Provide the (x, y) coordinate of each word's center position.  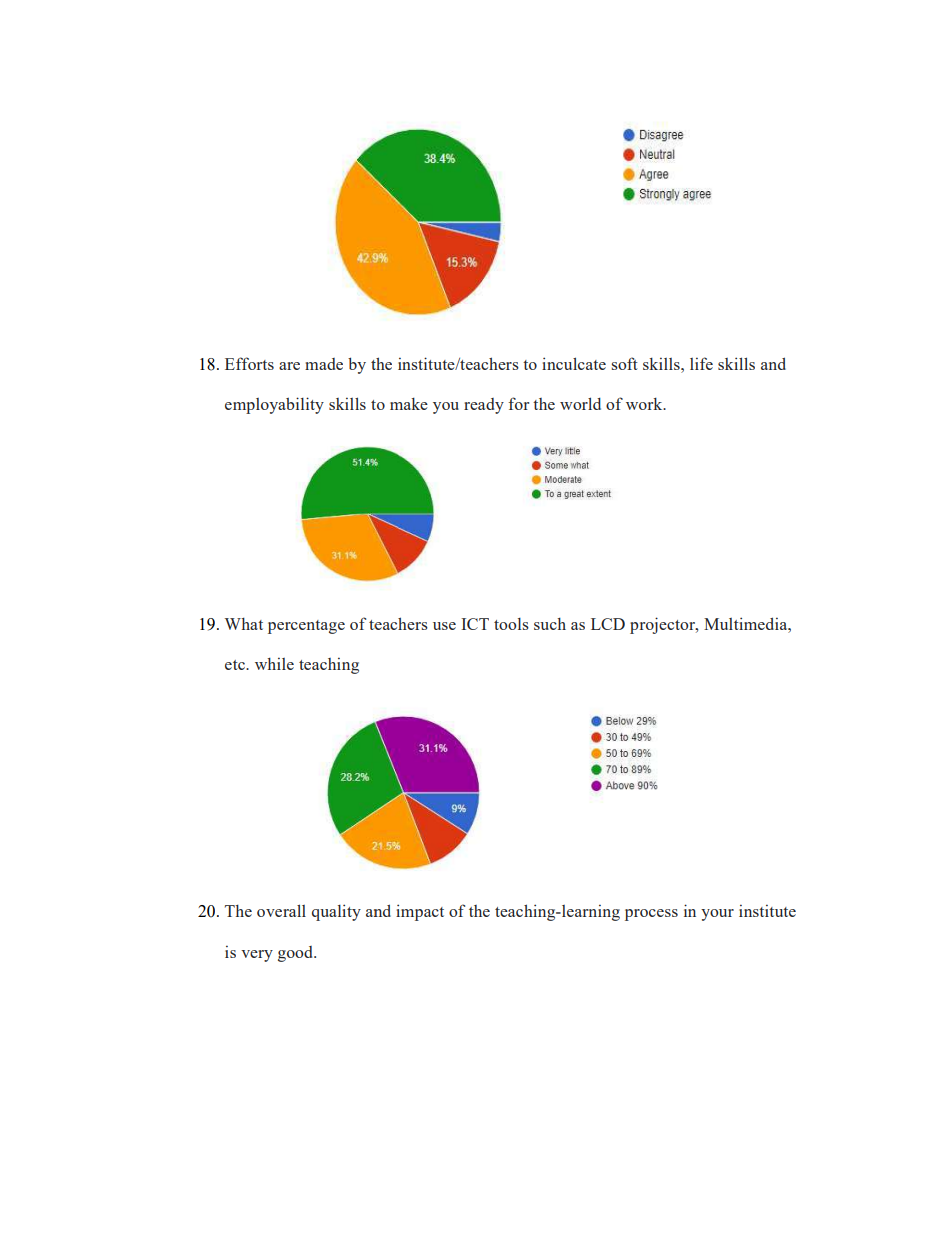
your (717, 915)
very (257, 956)
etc (236, 665)
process (651, 915)
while (274, 663)
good (297, 954)
